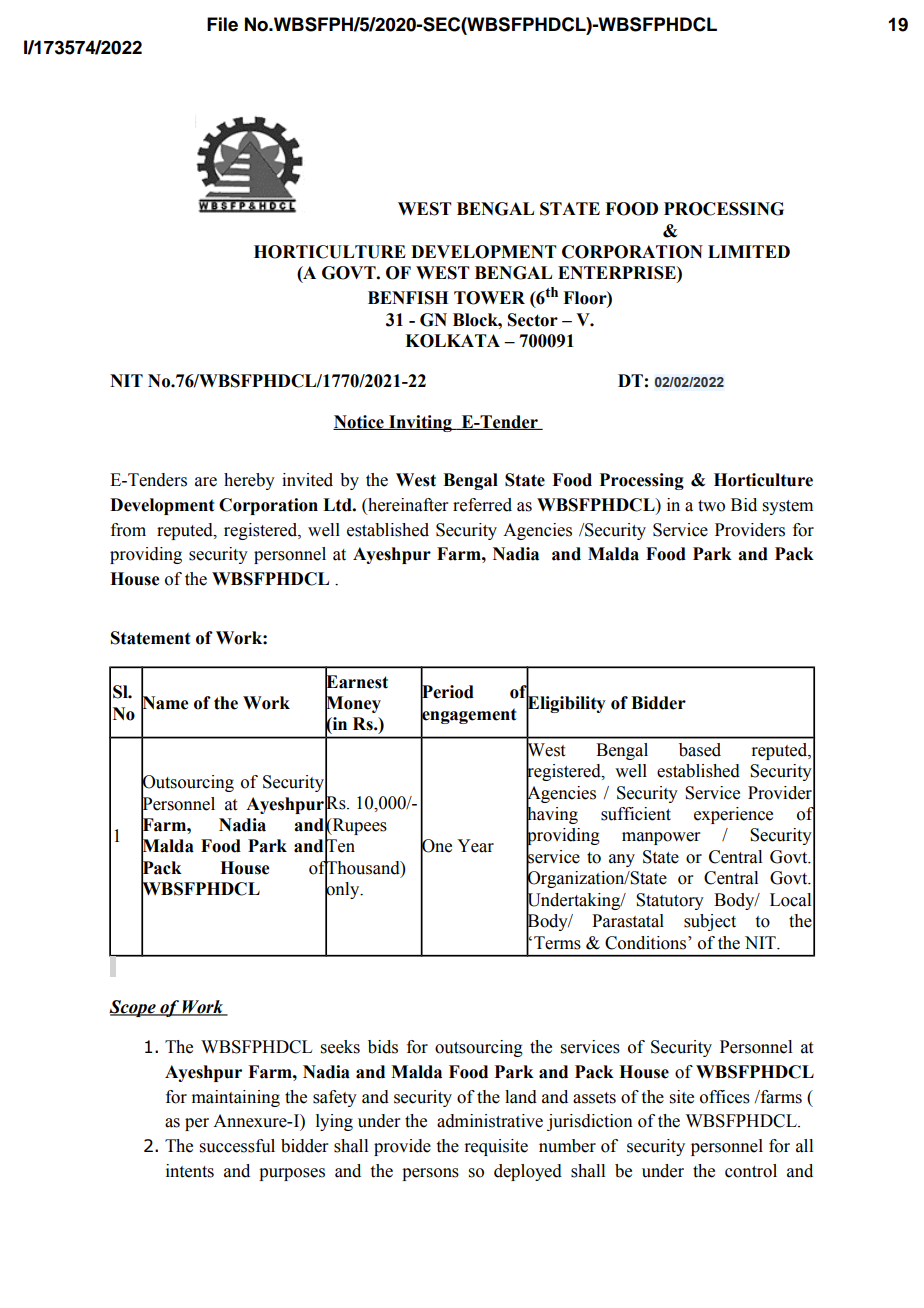 The width and height of the document is (924, 1308). I want to click on LIMITED, so click(749, 251).
